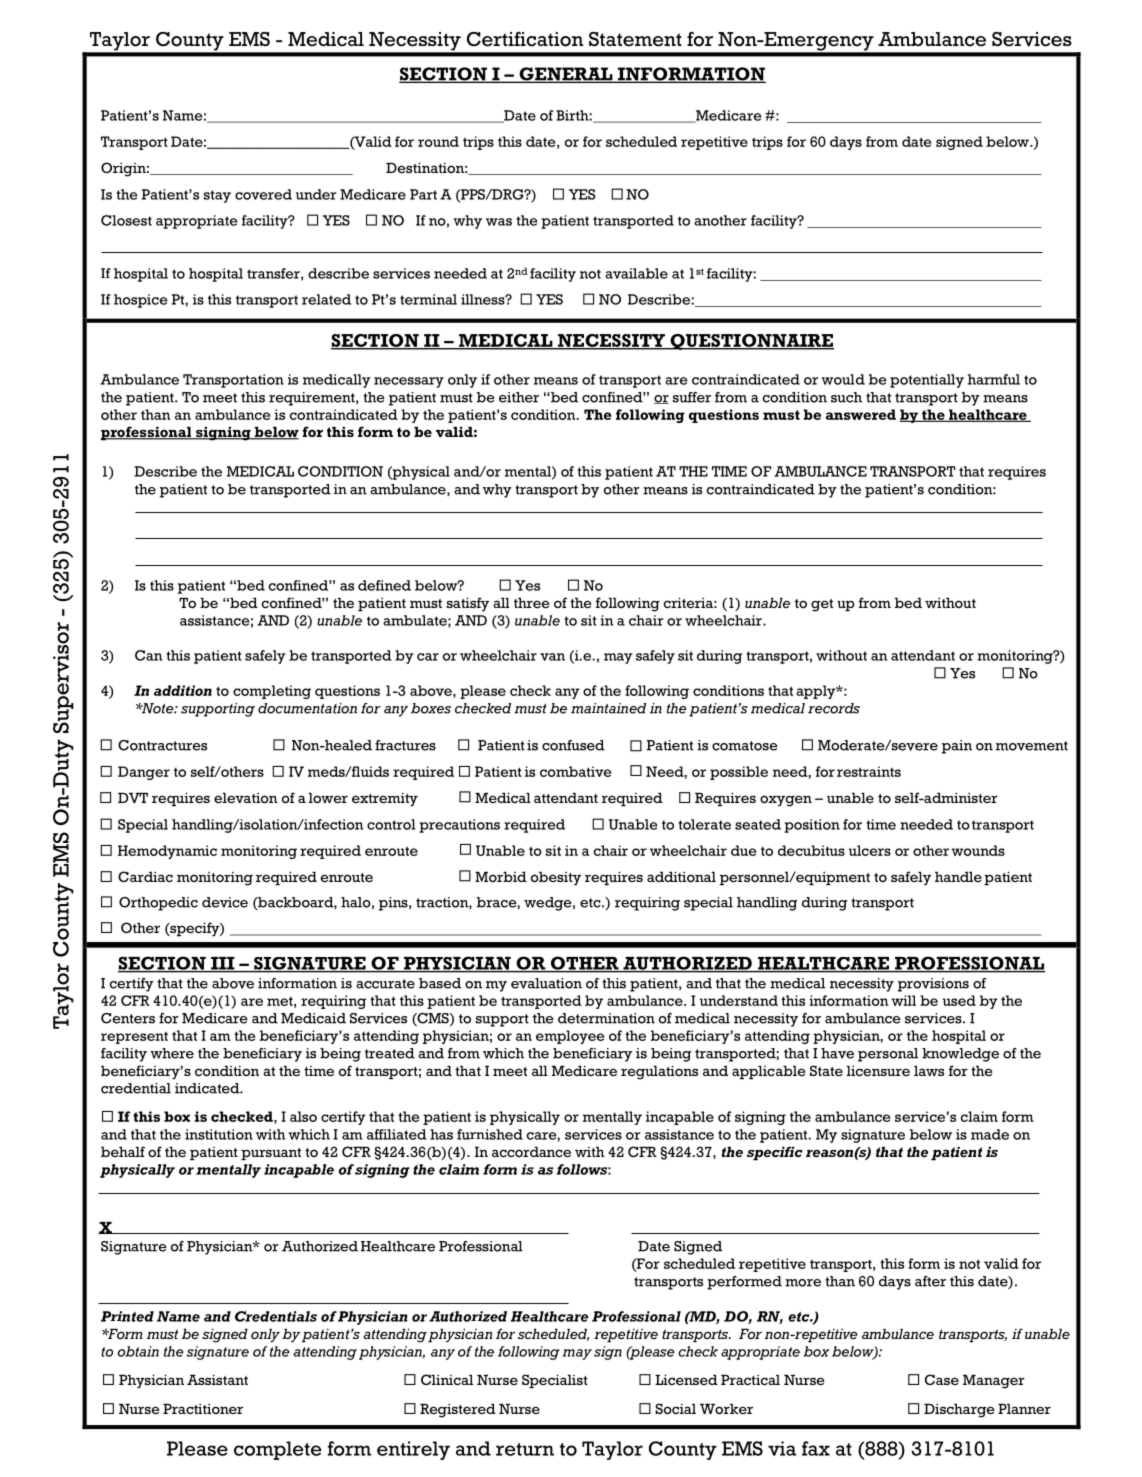  What do you see at coordinates (751, 342) in the page?
I see `QUESTIONNAIRE` at bounding box center [751, 342].
